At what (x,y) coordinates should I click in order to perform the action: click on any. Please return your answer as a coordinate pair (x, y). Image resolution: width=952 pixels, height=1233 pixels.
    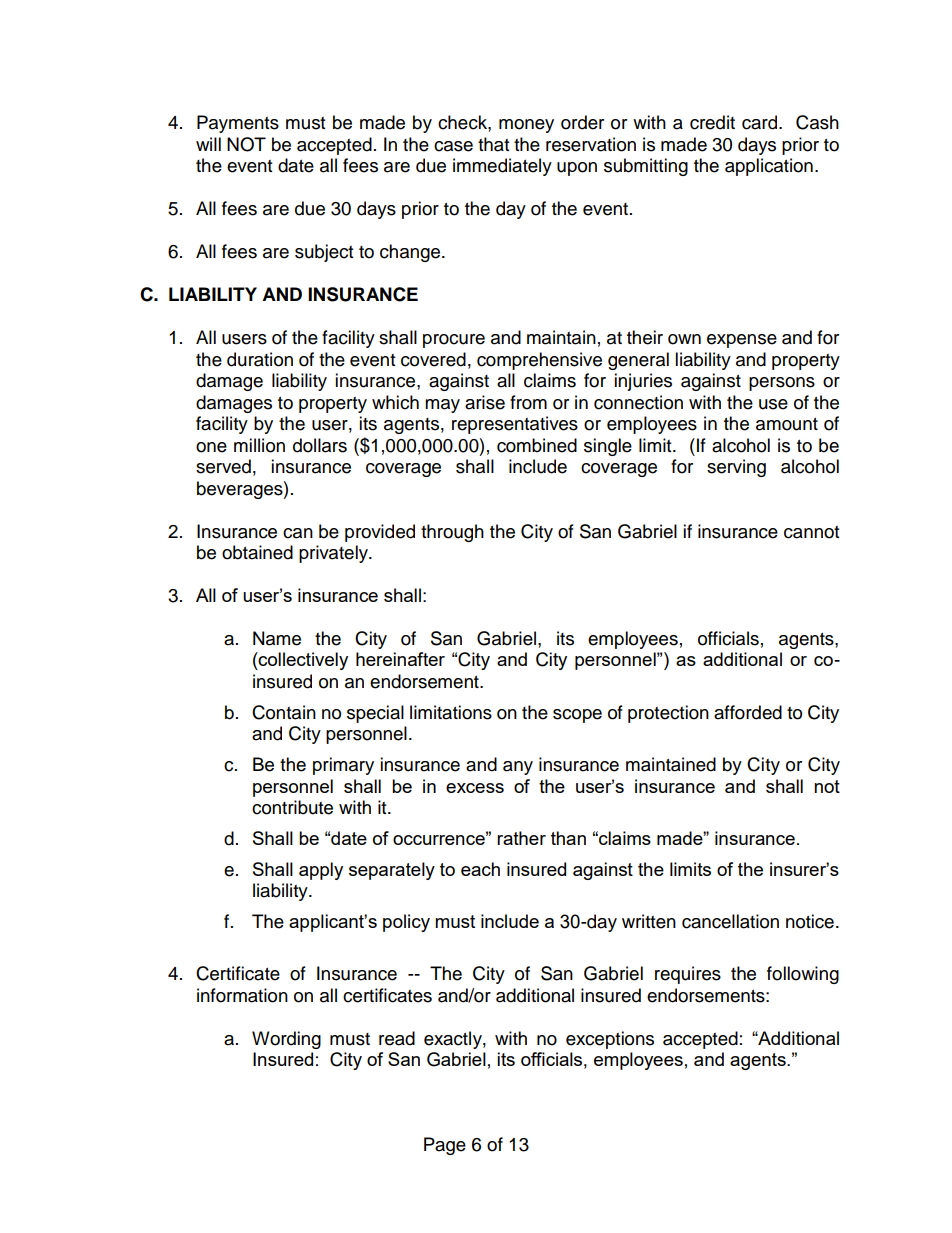
    Looking at the image, I should click on (518, 768).
